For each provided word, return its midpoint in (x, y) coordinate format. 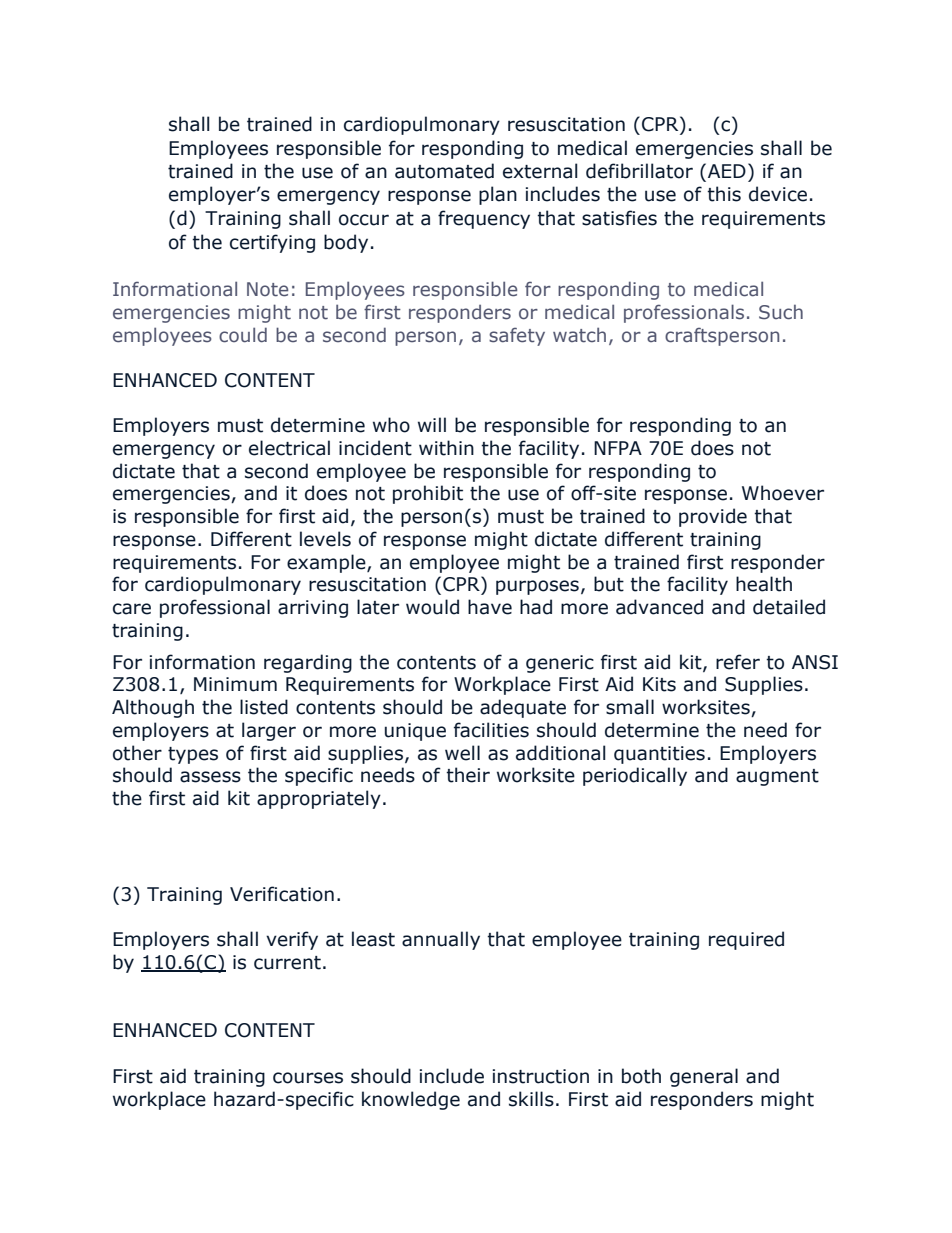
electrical (289, 448)
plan (498, 195)
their (468, 775)
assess (210, 777)
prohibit (428, 494)
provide (713, 517)
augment (777, 777)
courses (308, 1078)
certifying (272, 243)
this (724, 194)
